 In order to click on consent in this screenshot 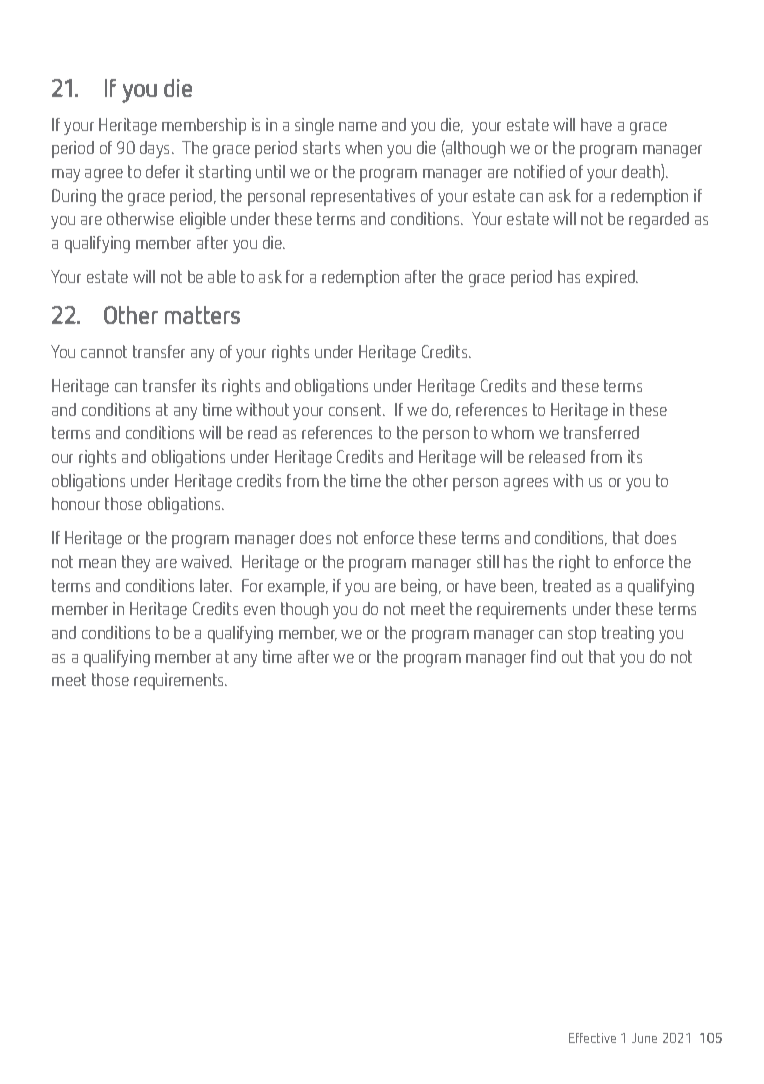, I will do `click(357, 409)`.
